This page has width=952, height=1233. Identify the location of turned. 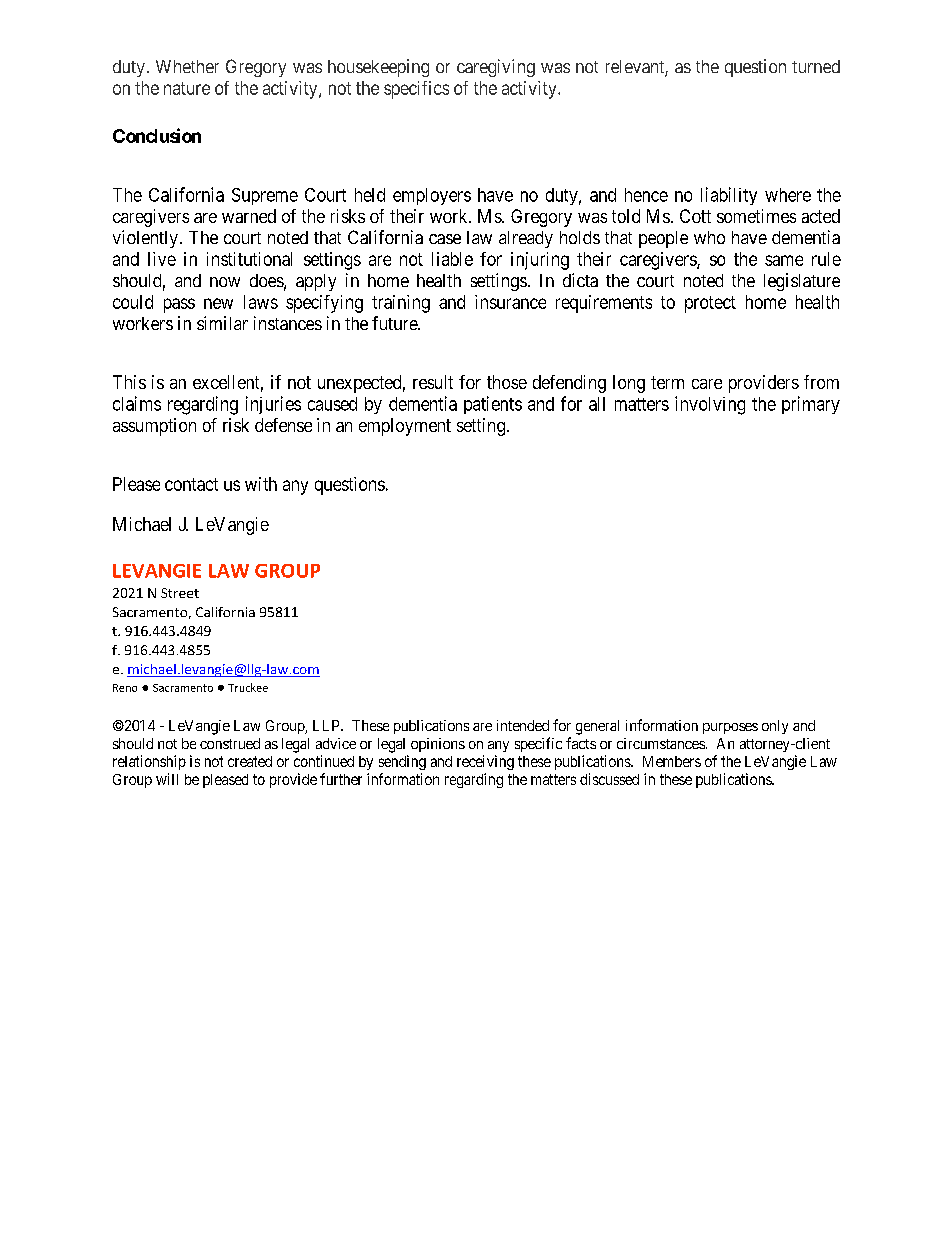
(816, 66).
